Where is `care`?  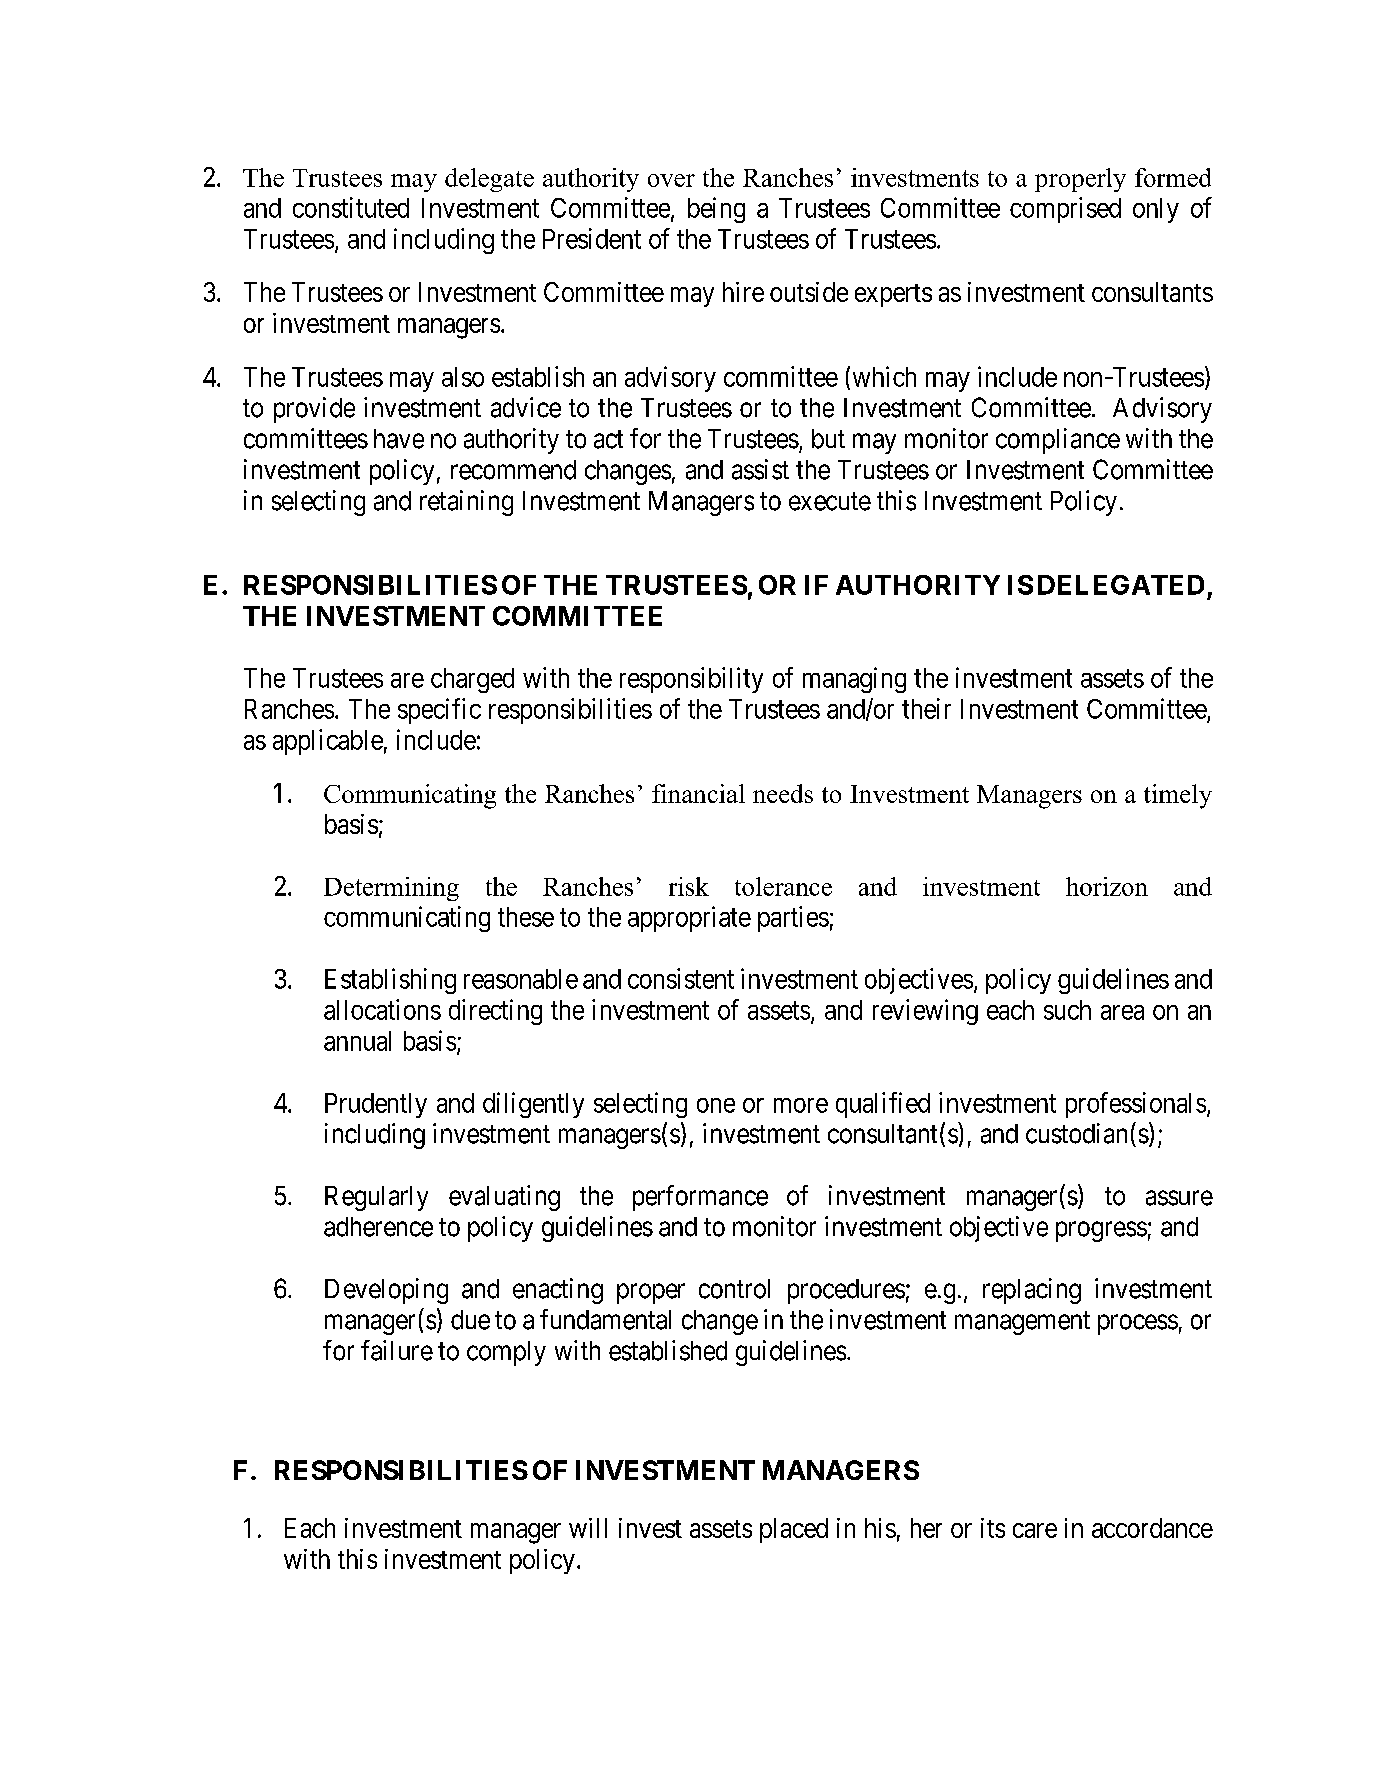 care is located at coordinates (1035, 1530).
